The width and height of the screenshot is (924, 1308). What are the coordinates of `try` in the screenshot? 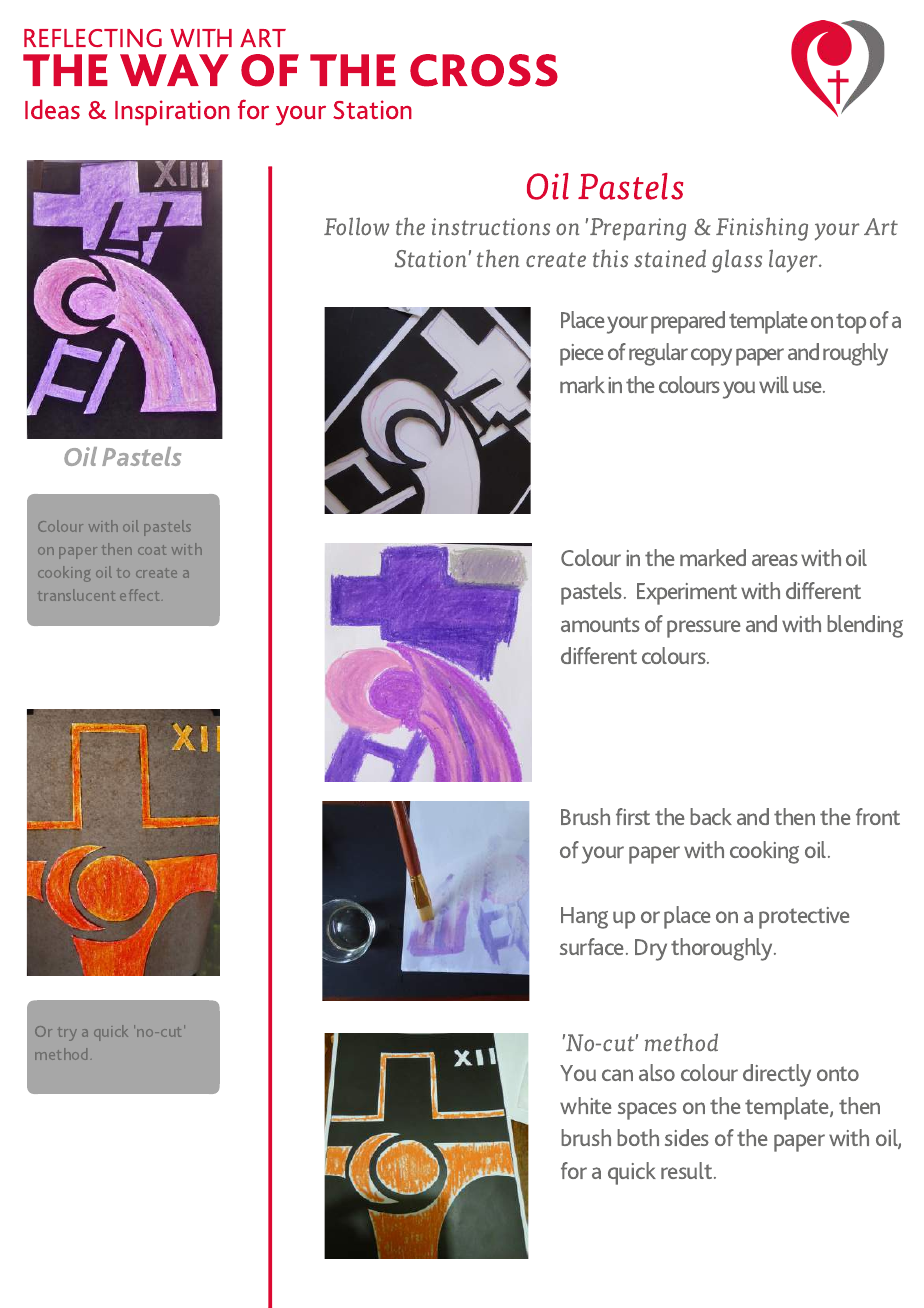 It's located at (67, 1034).
